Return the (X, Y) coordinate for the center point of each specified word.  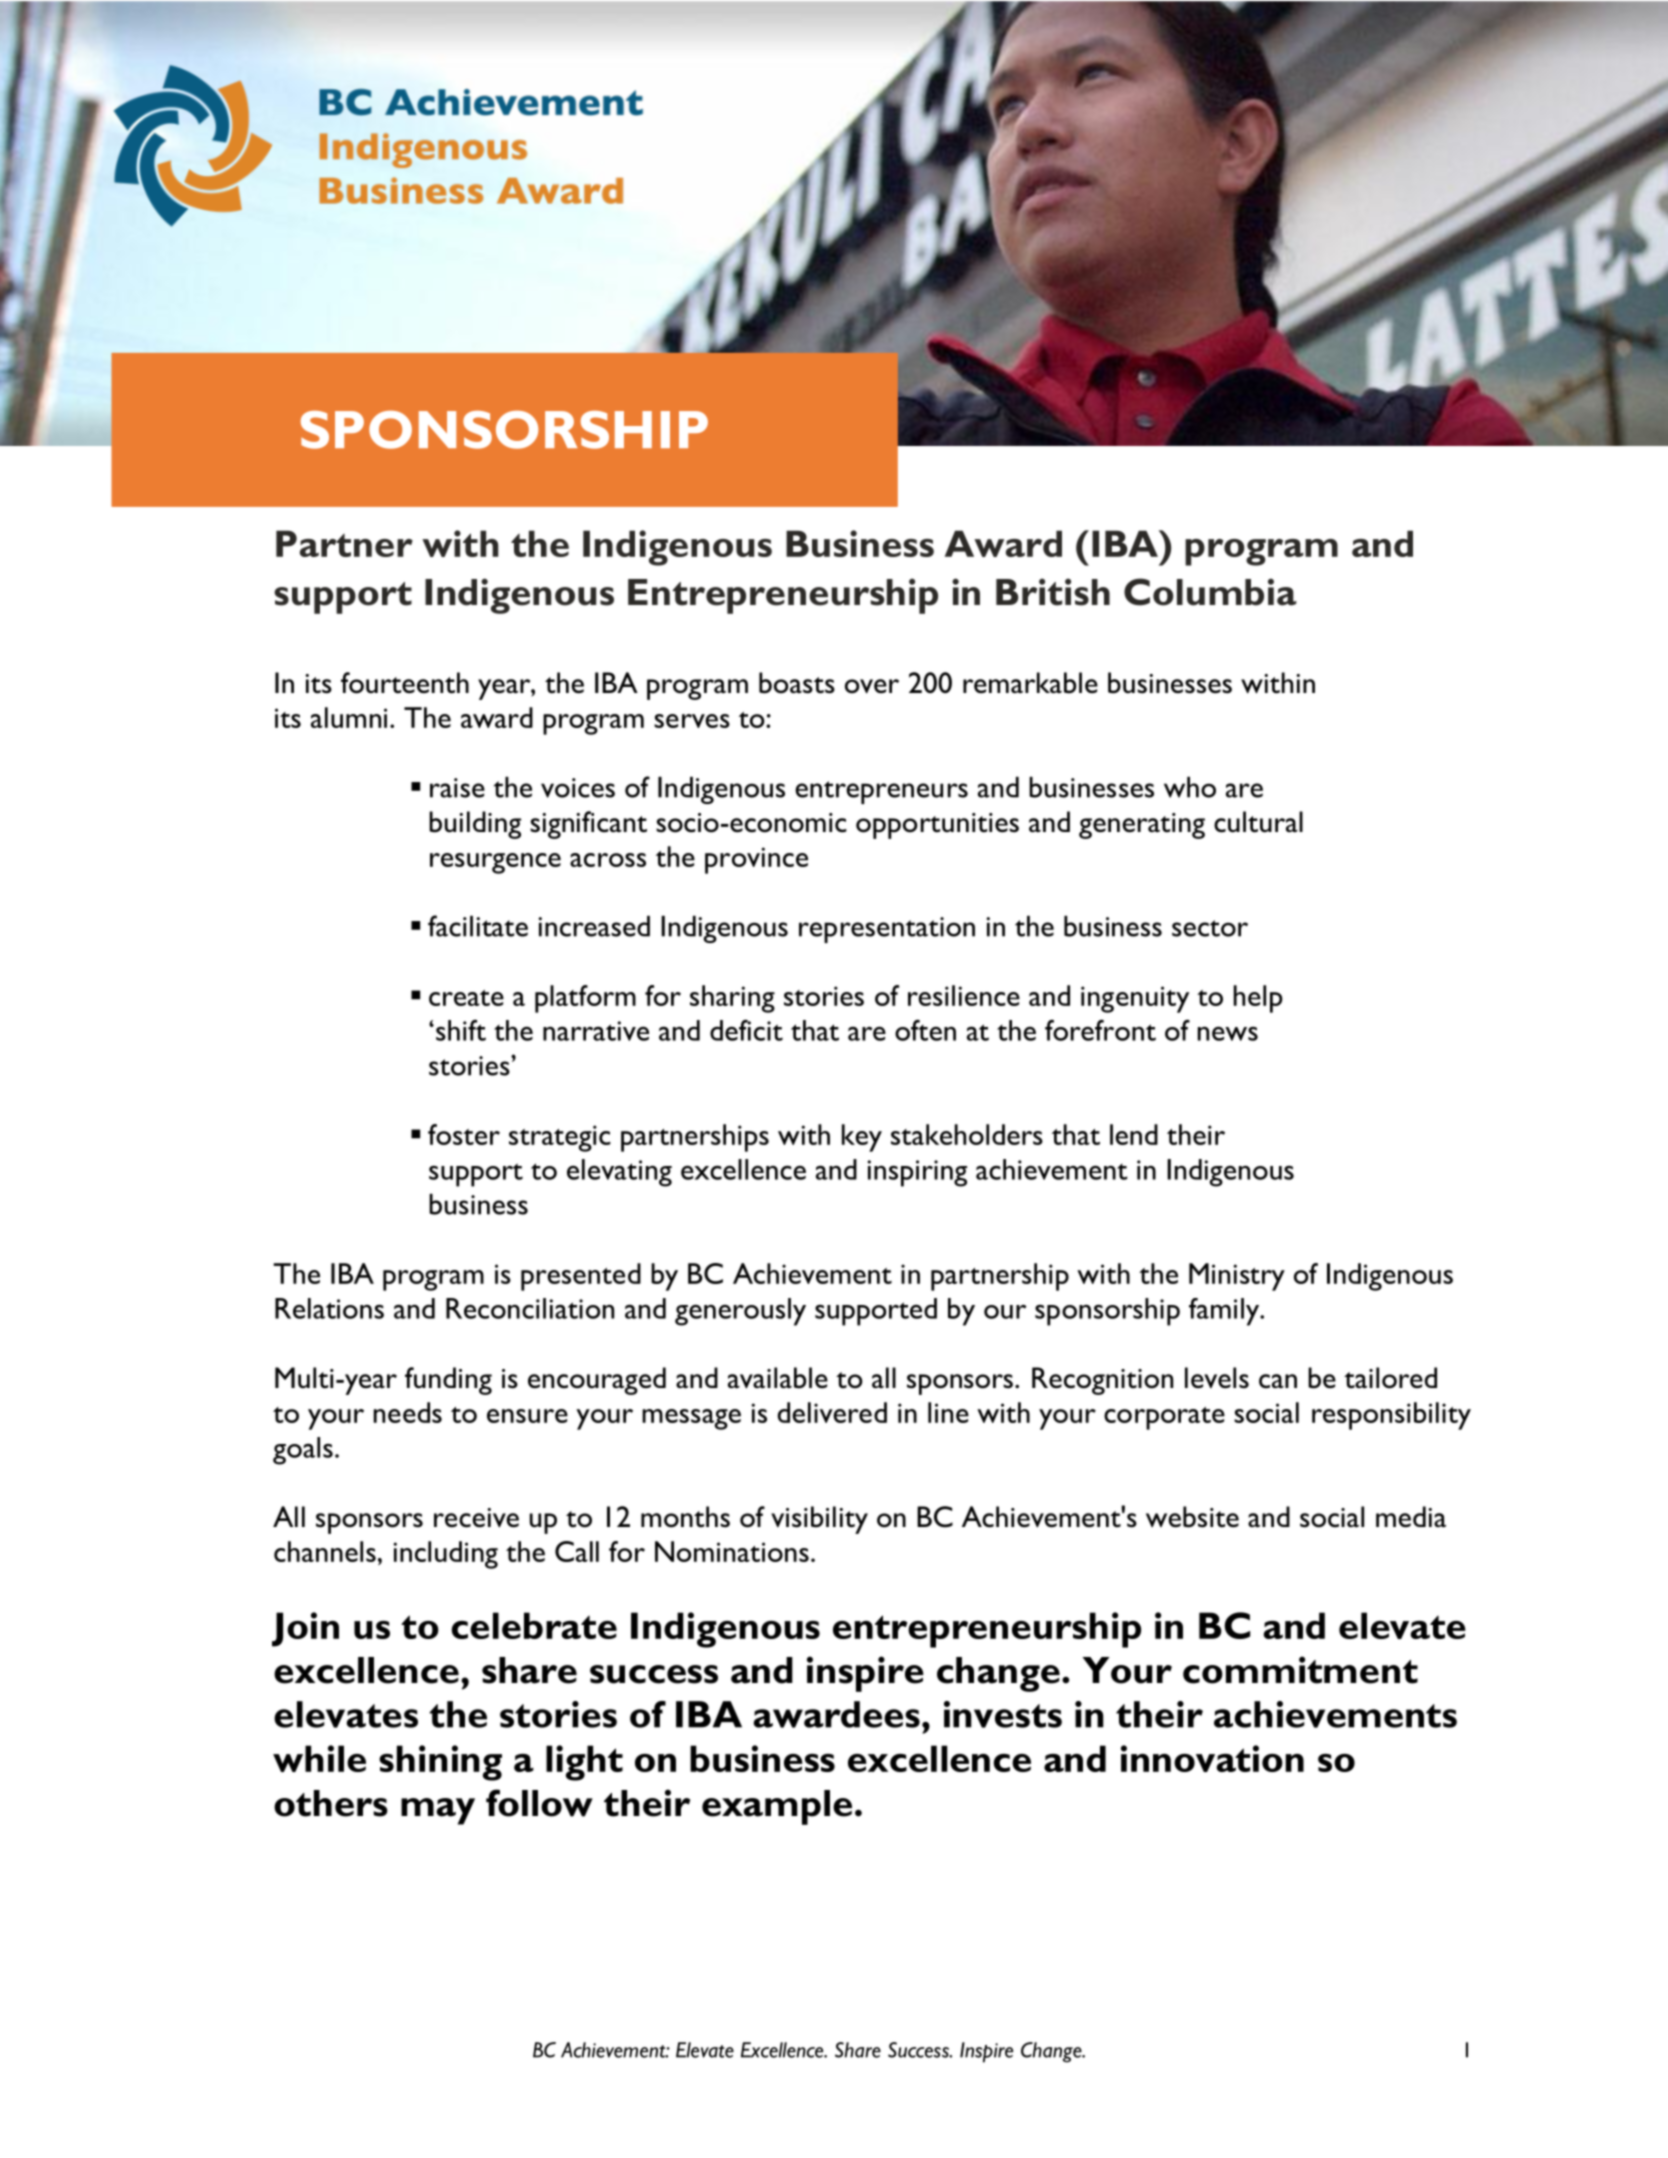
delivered (832, 1412)
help (1258, 999)
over (872, 686)
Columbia (1210, 592)
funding (448, 1381)
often (925, 1030)
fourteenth (405, 683)
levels (1217, 1378)
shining (440, 1763)
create (466, 998)
